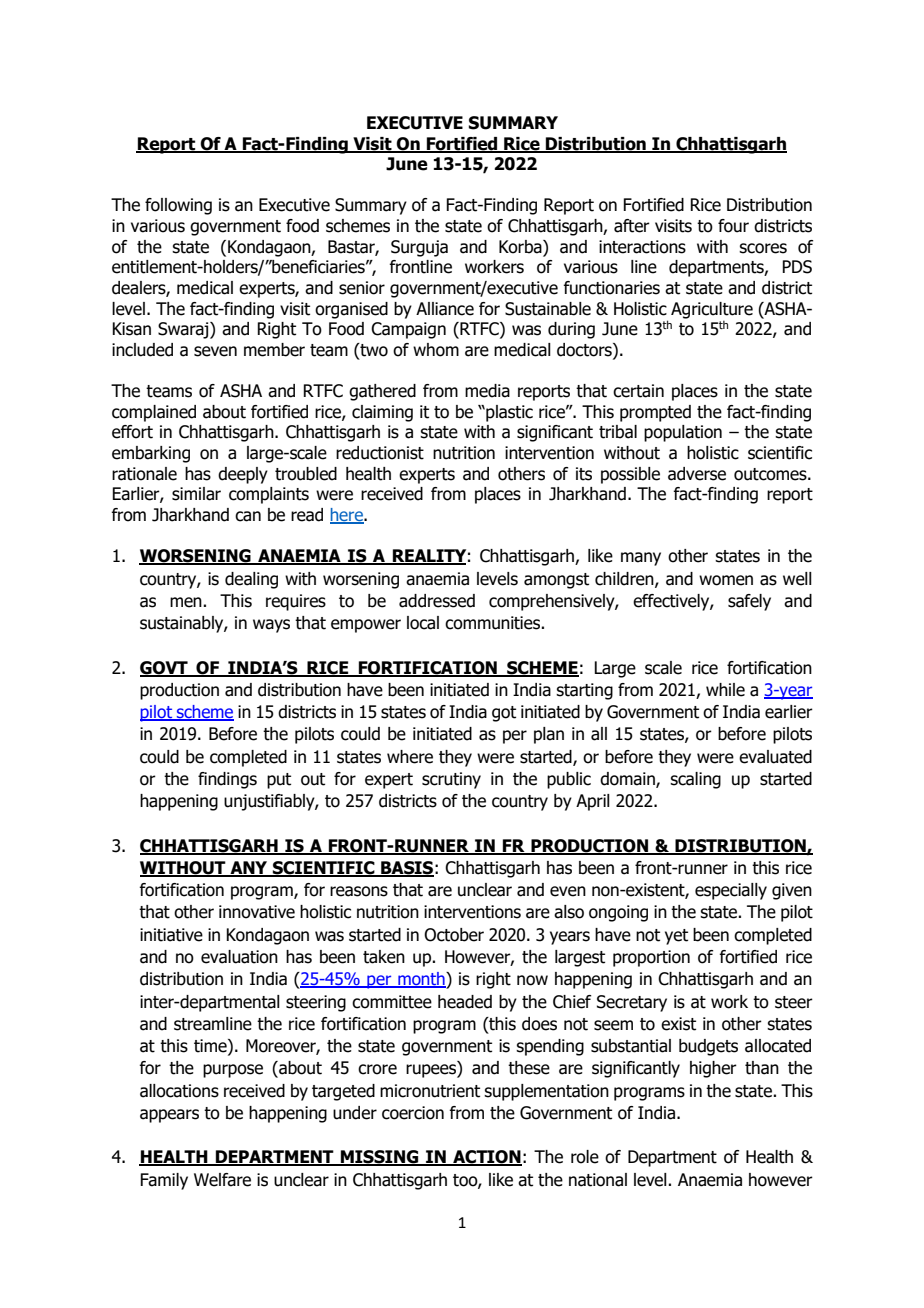  I want to click on coercion, so click(413, 1113).
